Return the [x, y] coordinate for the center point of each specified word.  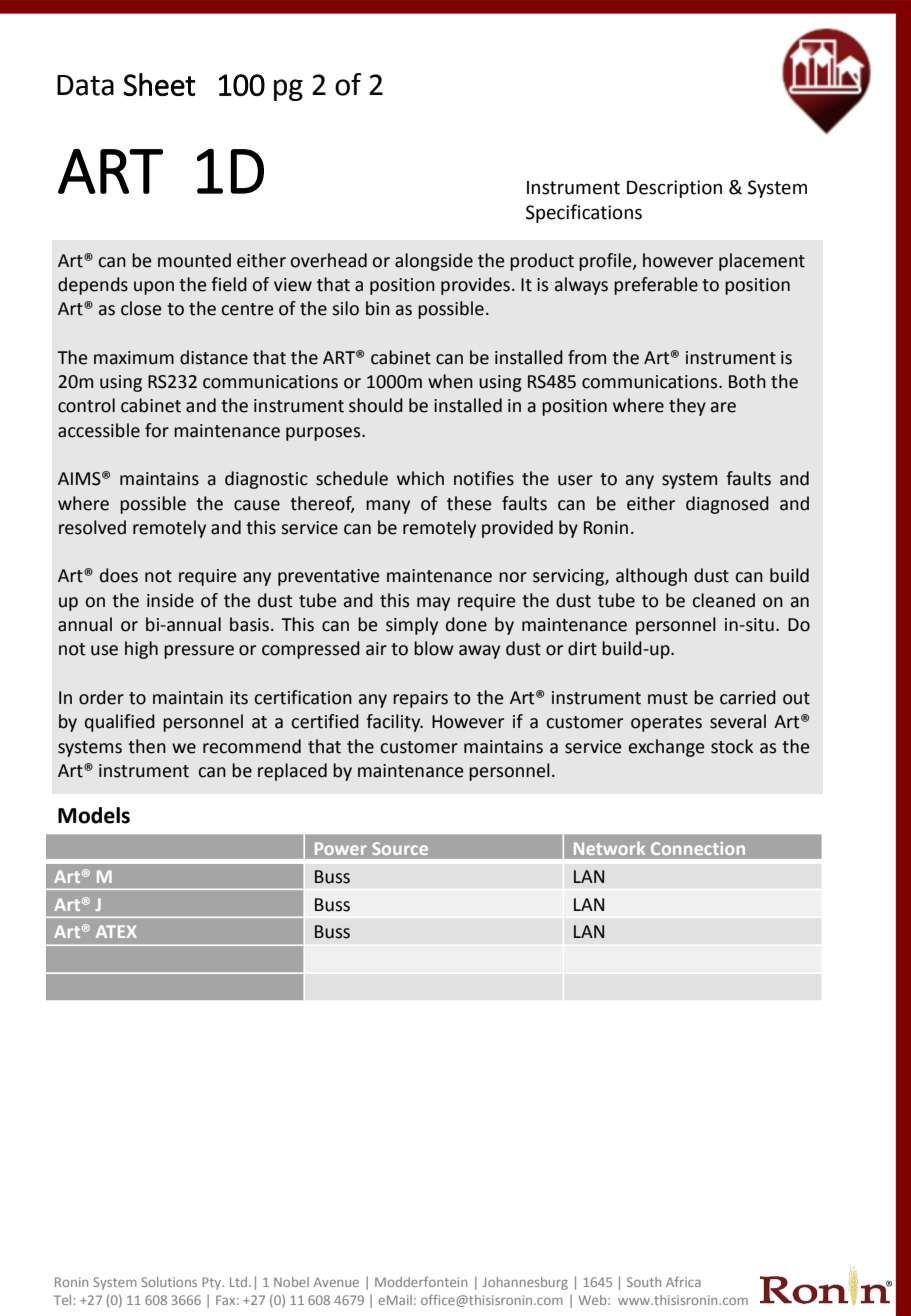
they [687, 407]
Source [400, 848]
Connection [698, 848]
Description [674, 189]
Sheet [159, 84]
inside [170, 600]
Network [609, 848]
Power [341, 848]
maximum [134, 358]
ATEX [116, 931]
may [433, 604]
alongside [434, 262]
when [450, 381]
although [651, 577]
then [147, 746]
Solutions [169, 1282]
